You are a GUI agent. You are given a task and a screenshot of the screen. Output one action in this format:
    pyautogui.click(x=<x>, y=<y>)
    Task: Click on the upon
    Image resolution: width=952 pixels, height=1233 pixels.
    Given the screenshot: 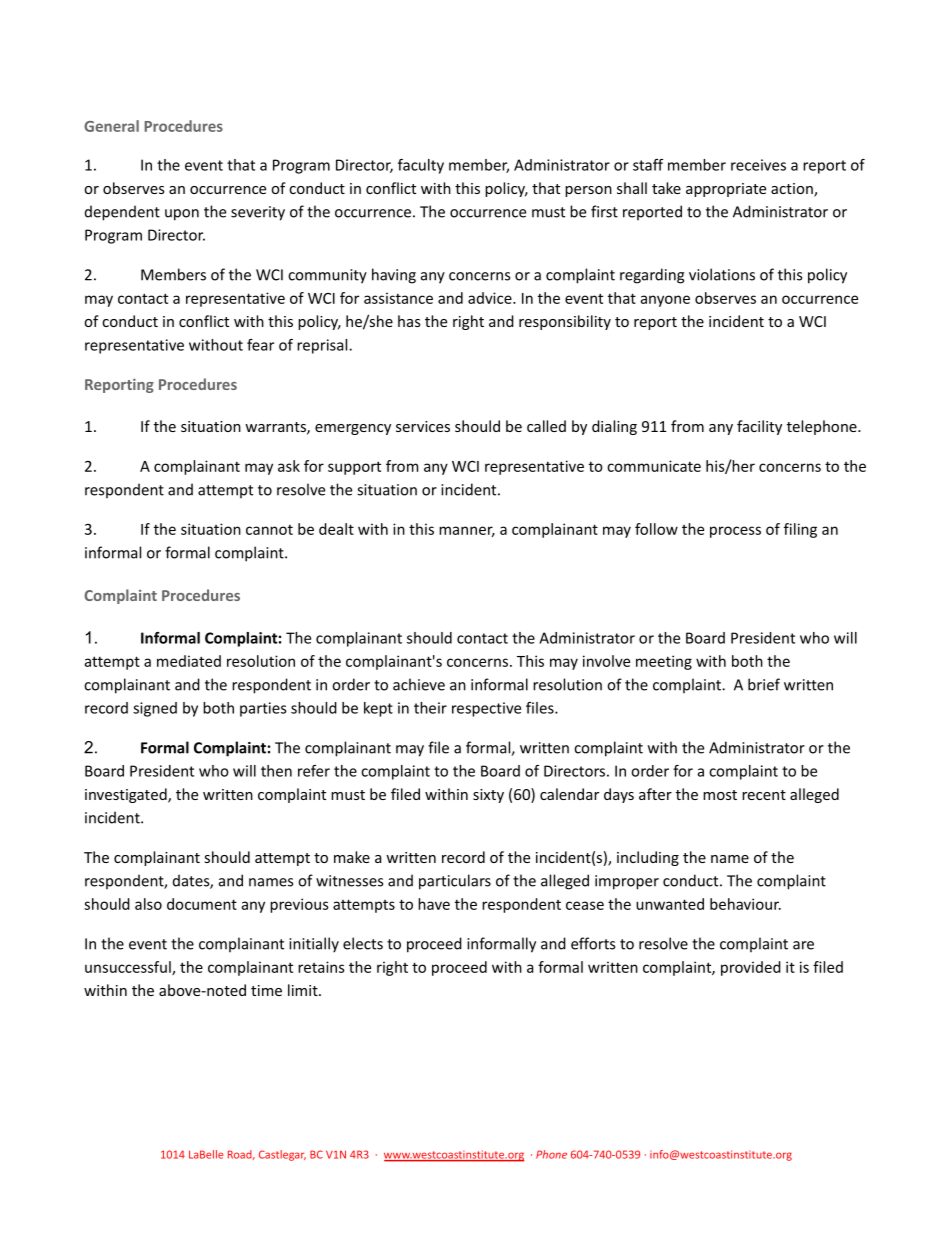 What is the action you would take?
    pyautogui.click(x=182, y=215)
